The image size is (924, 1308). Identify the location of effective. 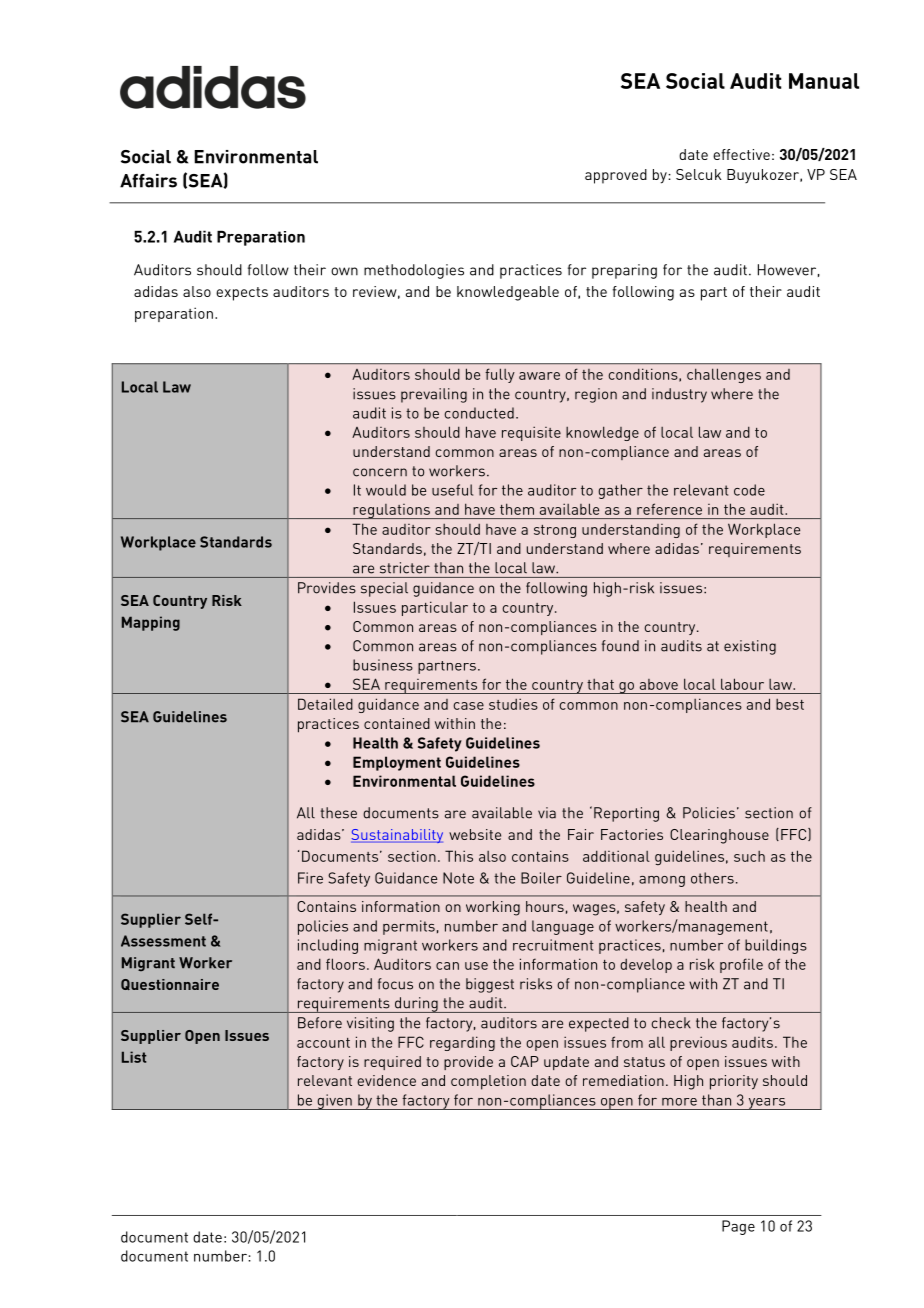
(741, 154).
